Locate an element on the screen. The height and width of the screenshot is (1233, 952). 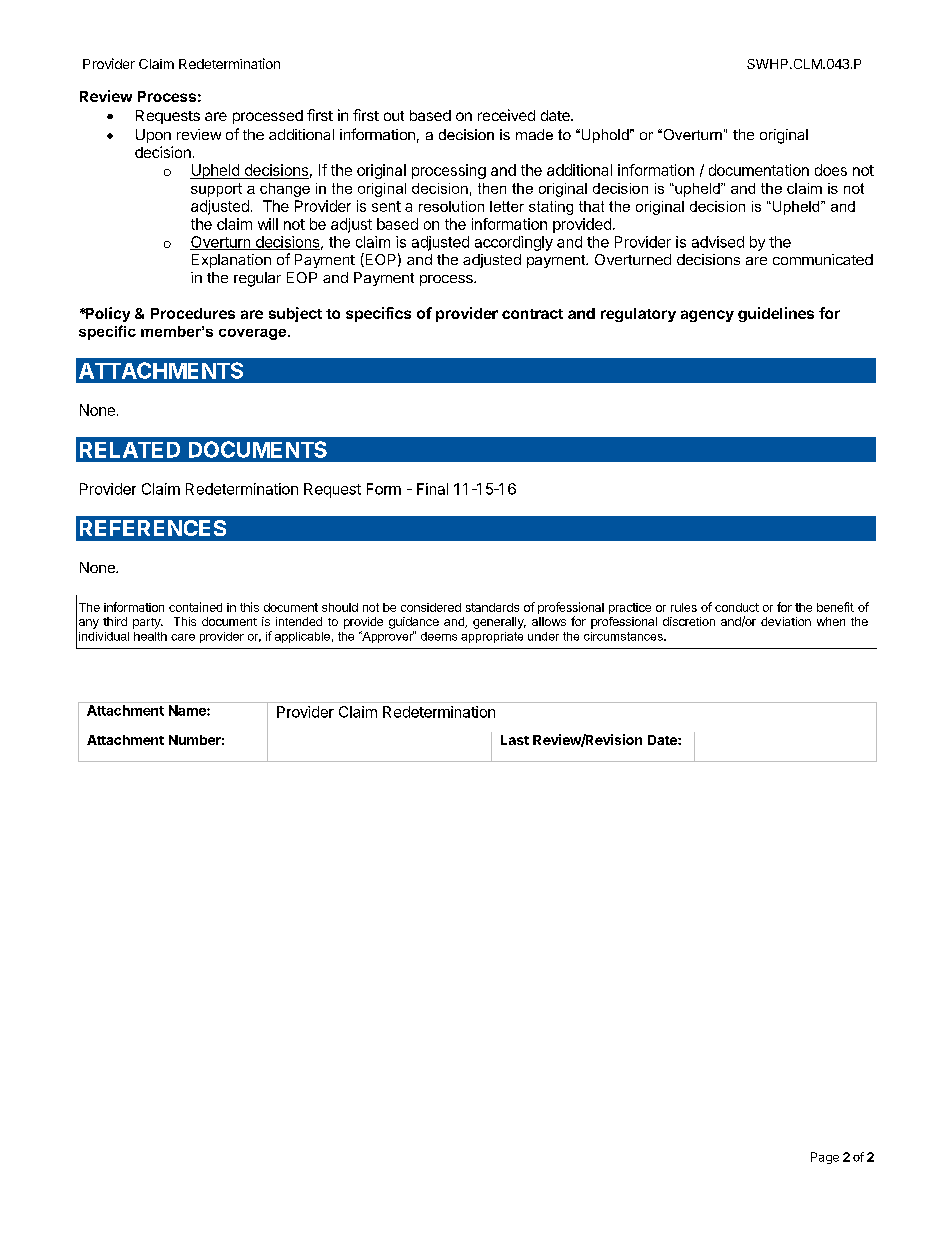
received is located at coordinates (506, 115).
